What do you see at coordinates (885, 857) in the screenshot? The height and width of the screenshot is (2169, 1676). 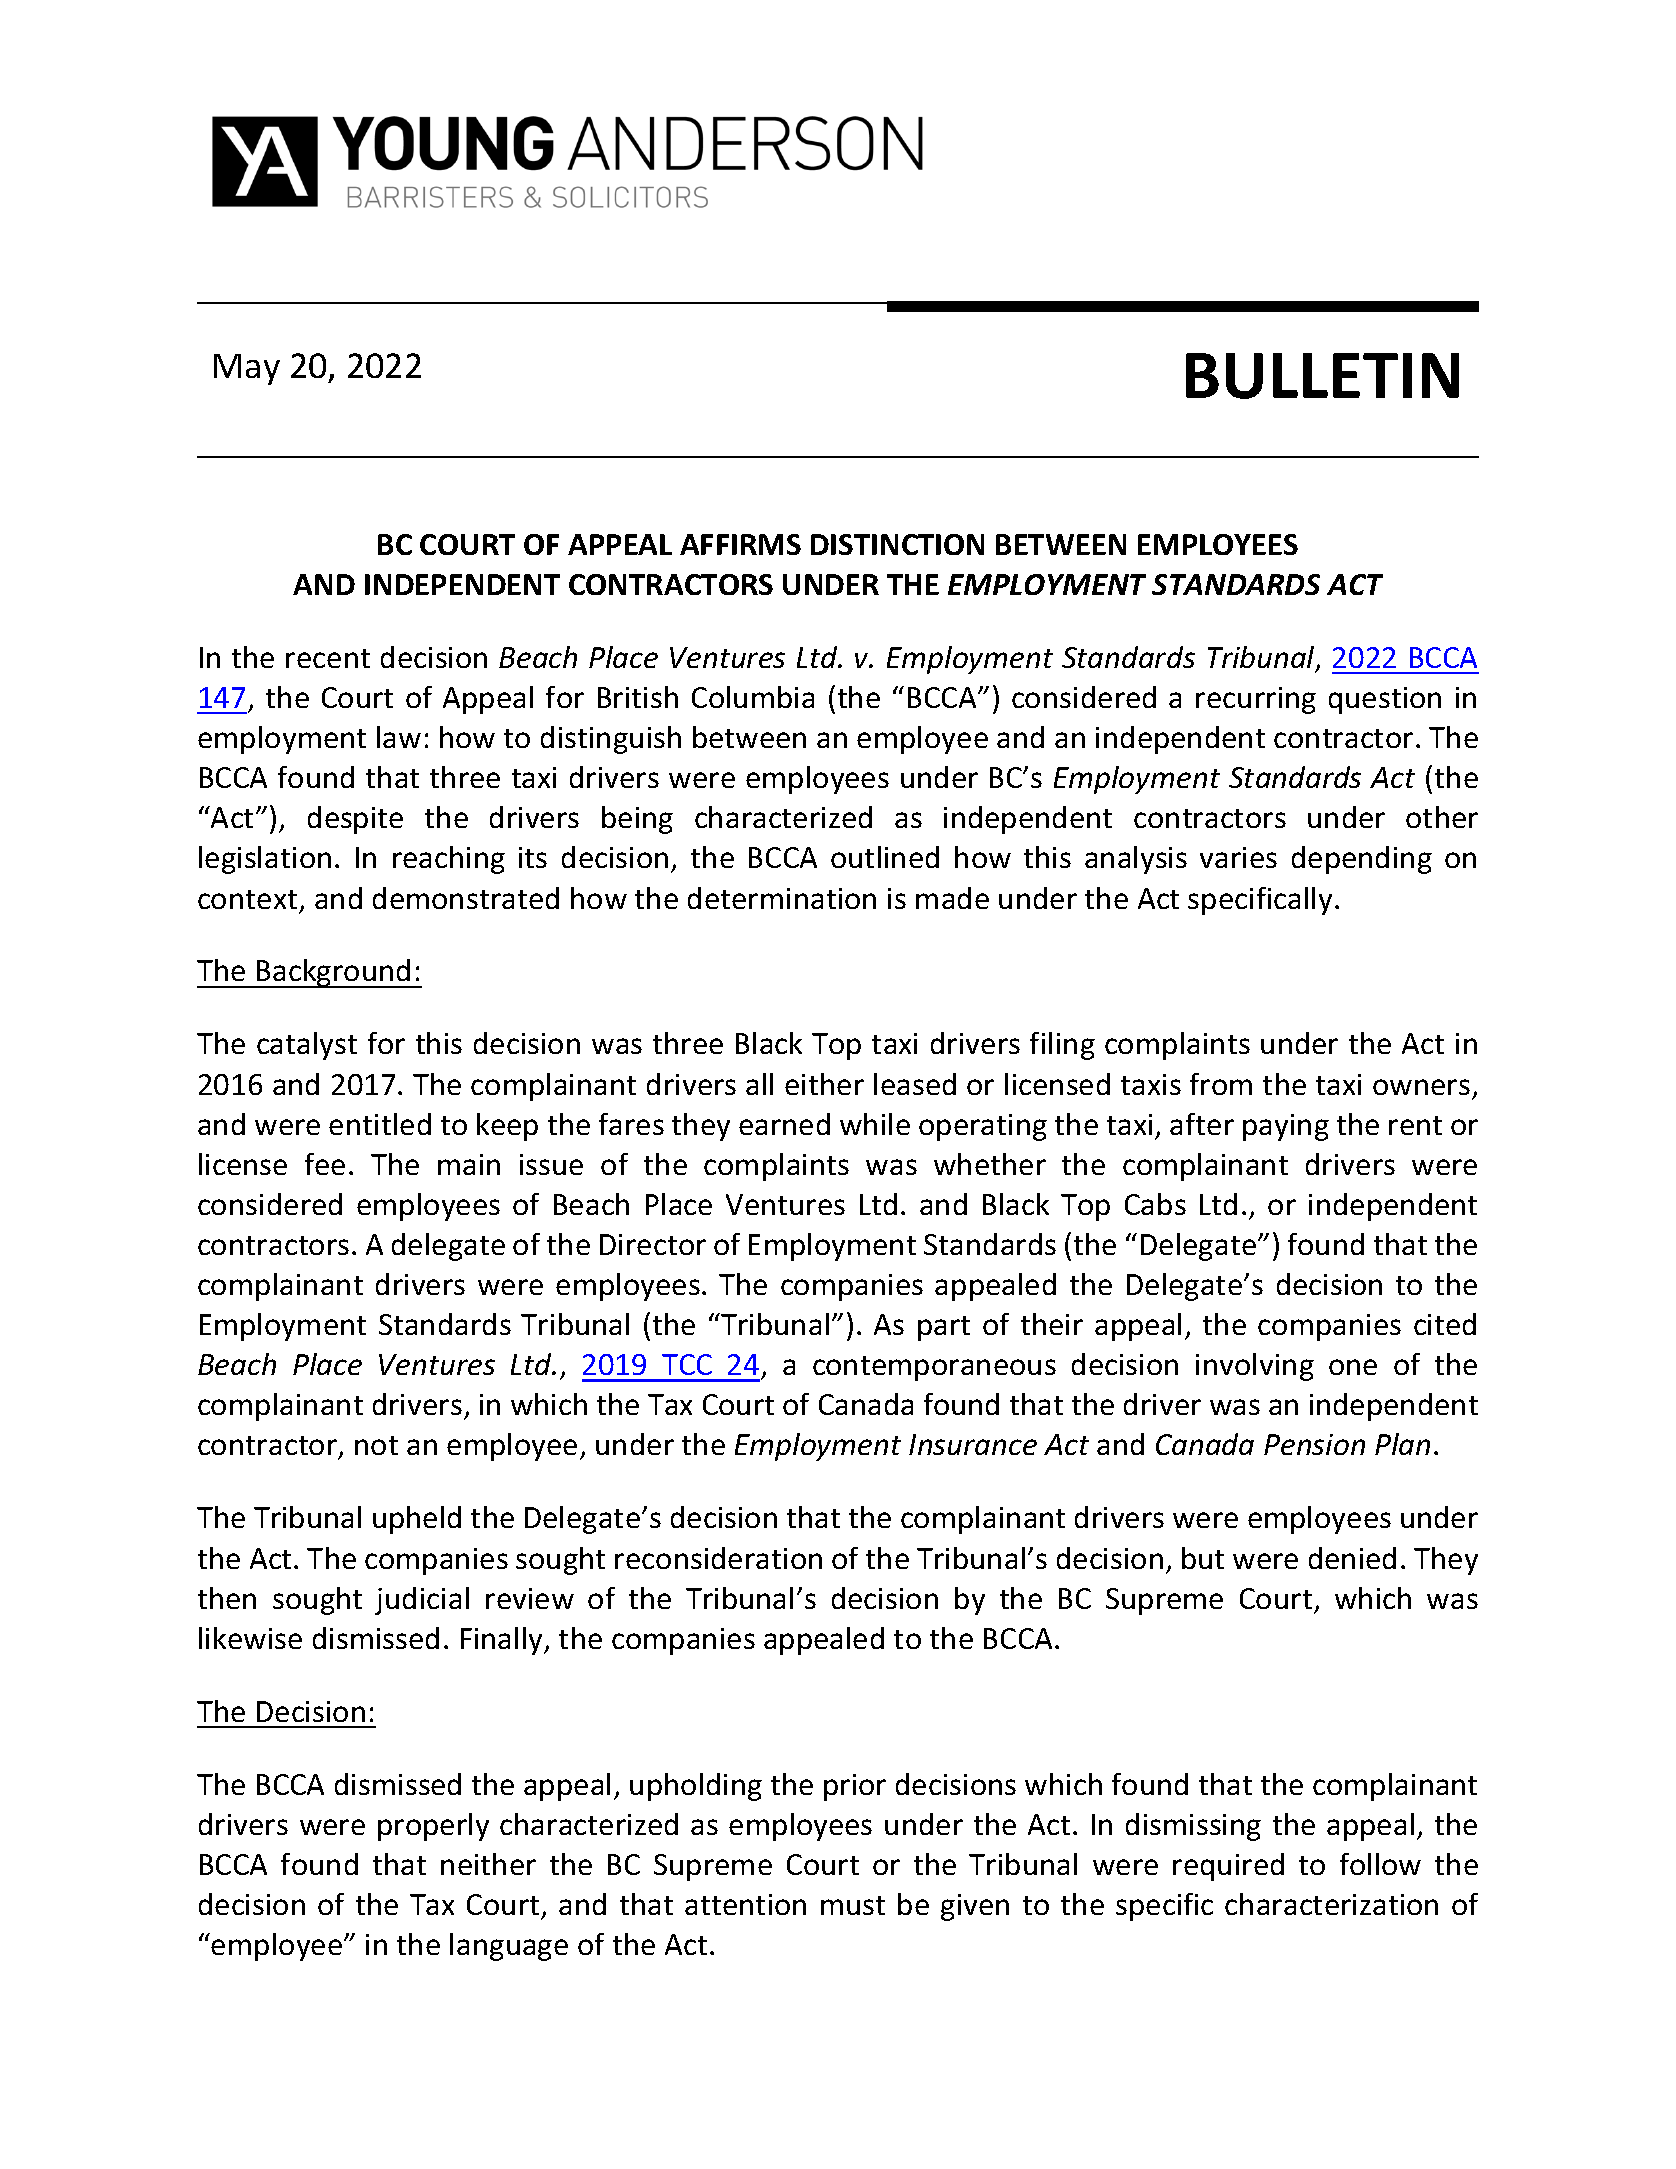 I see `outlined` at bounding box center [885, 857].
